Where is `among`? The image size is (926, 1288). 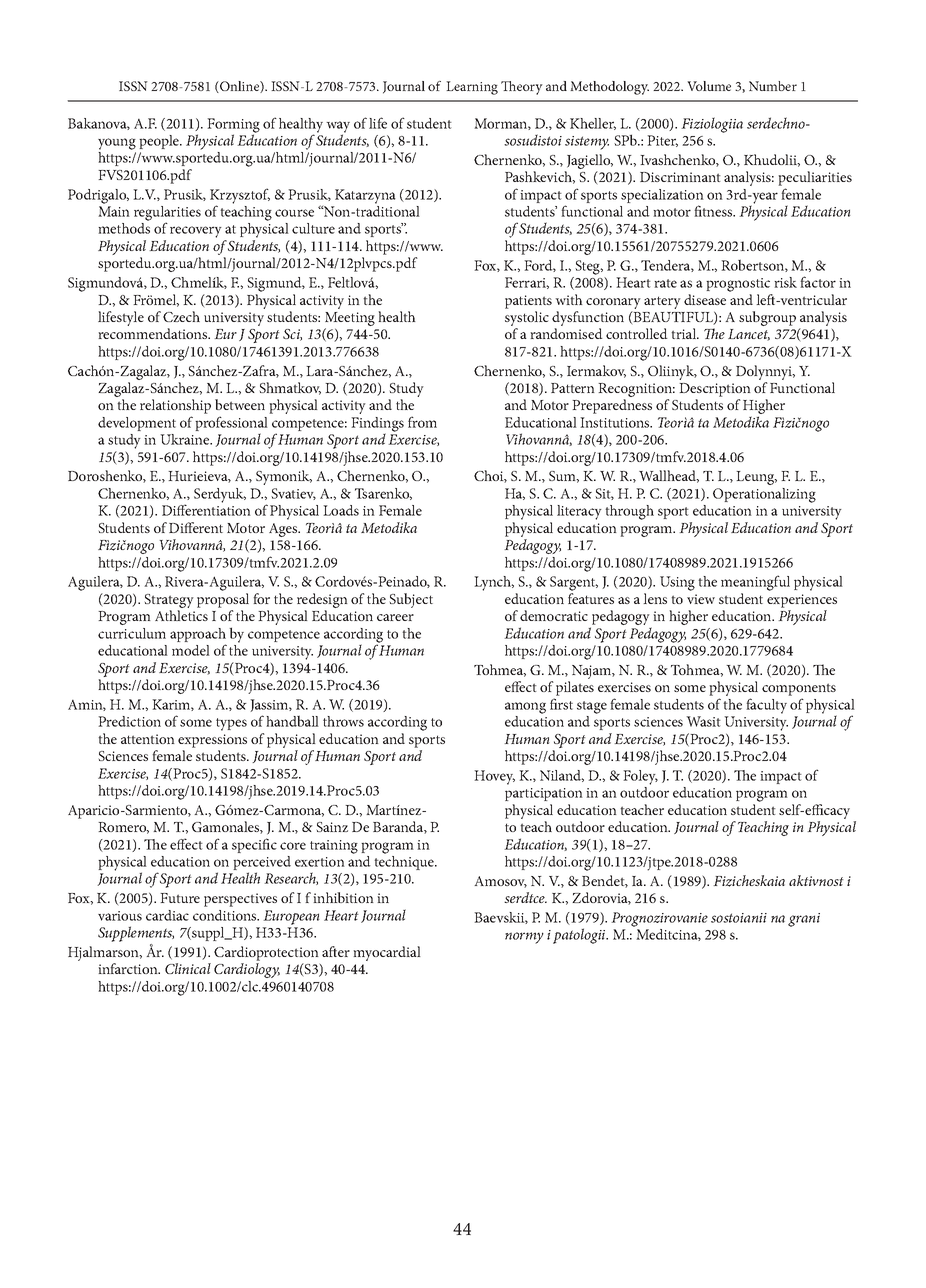
among is located at coordinates (525, 708).
